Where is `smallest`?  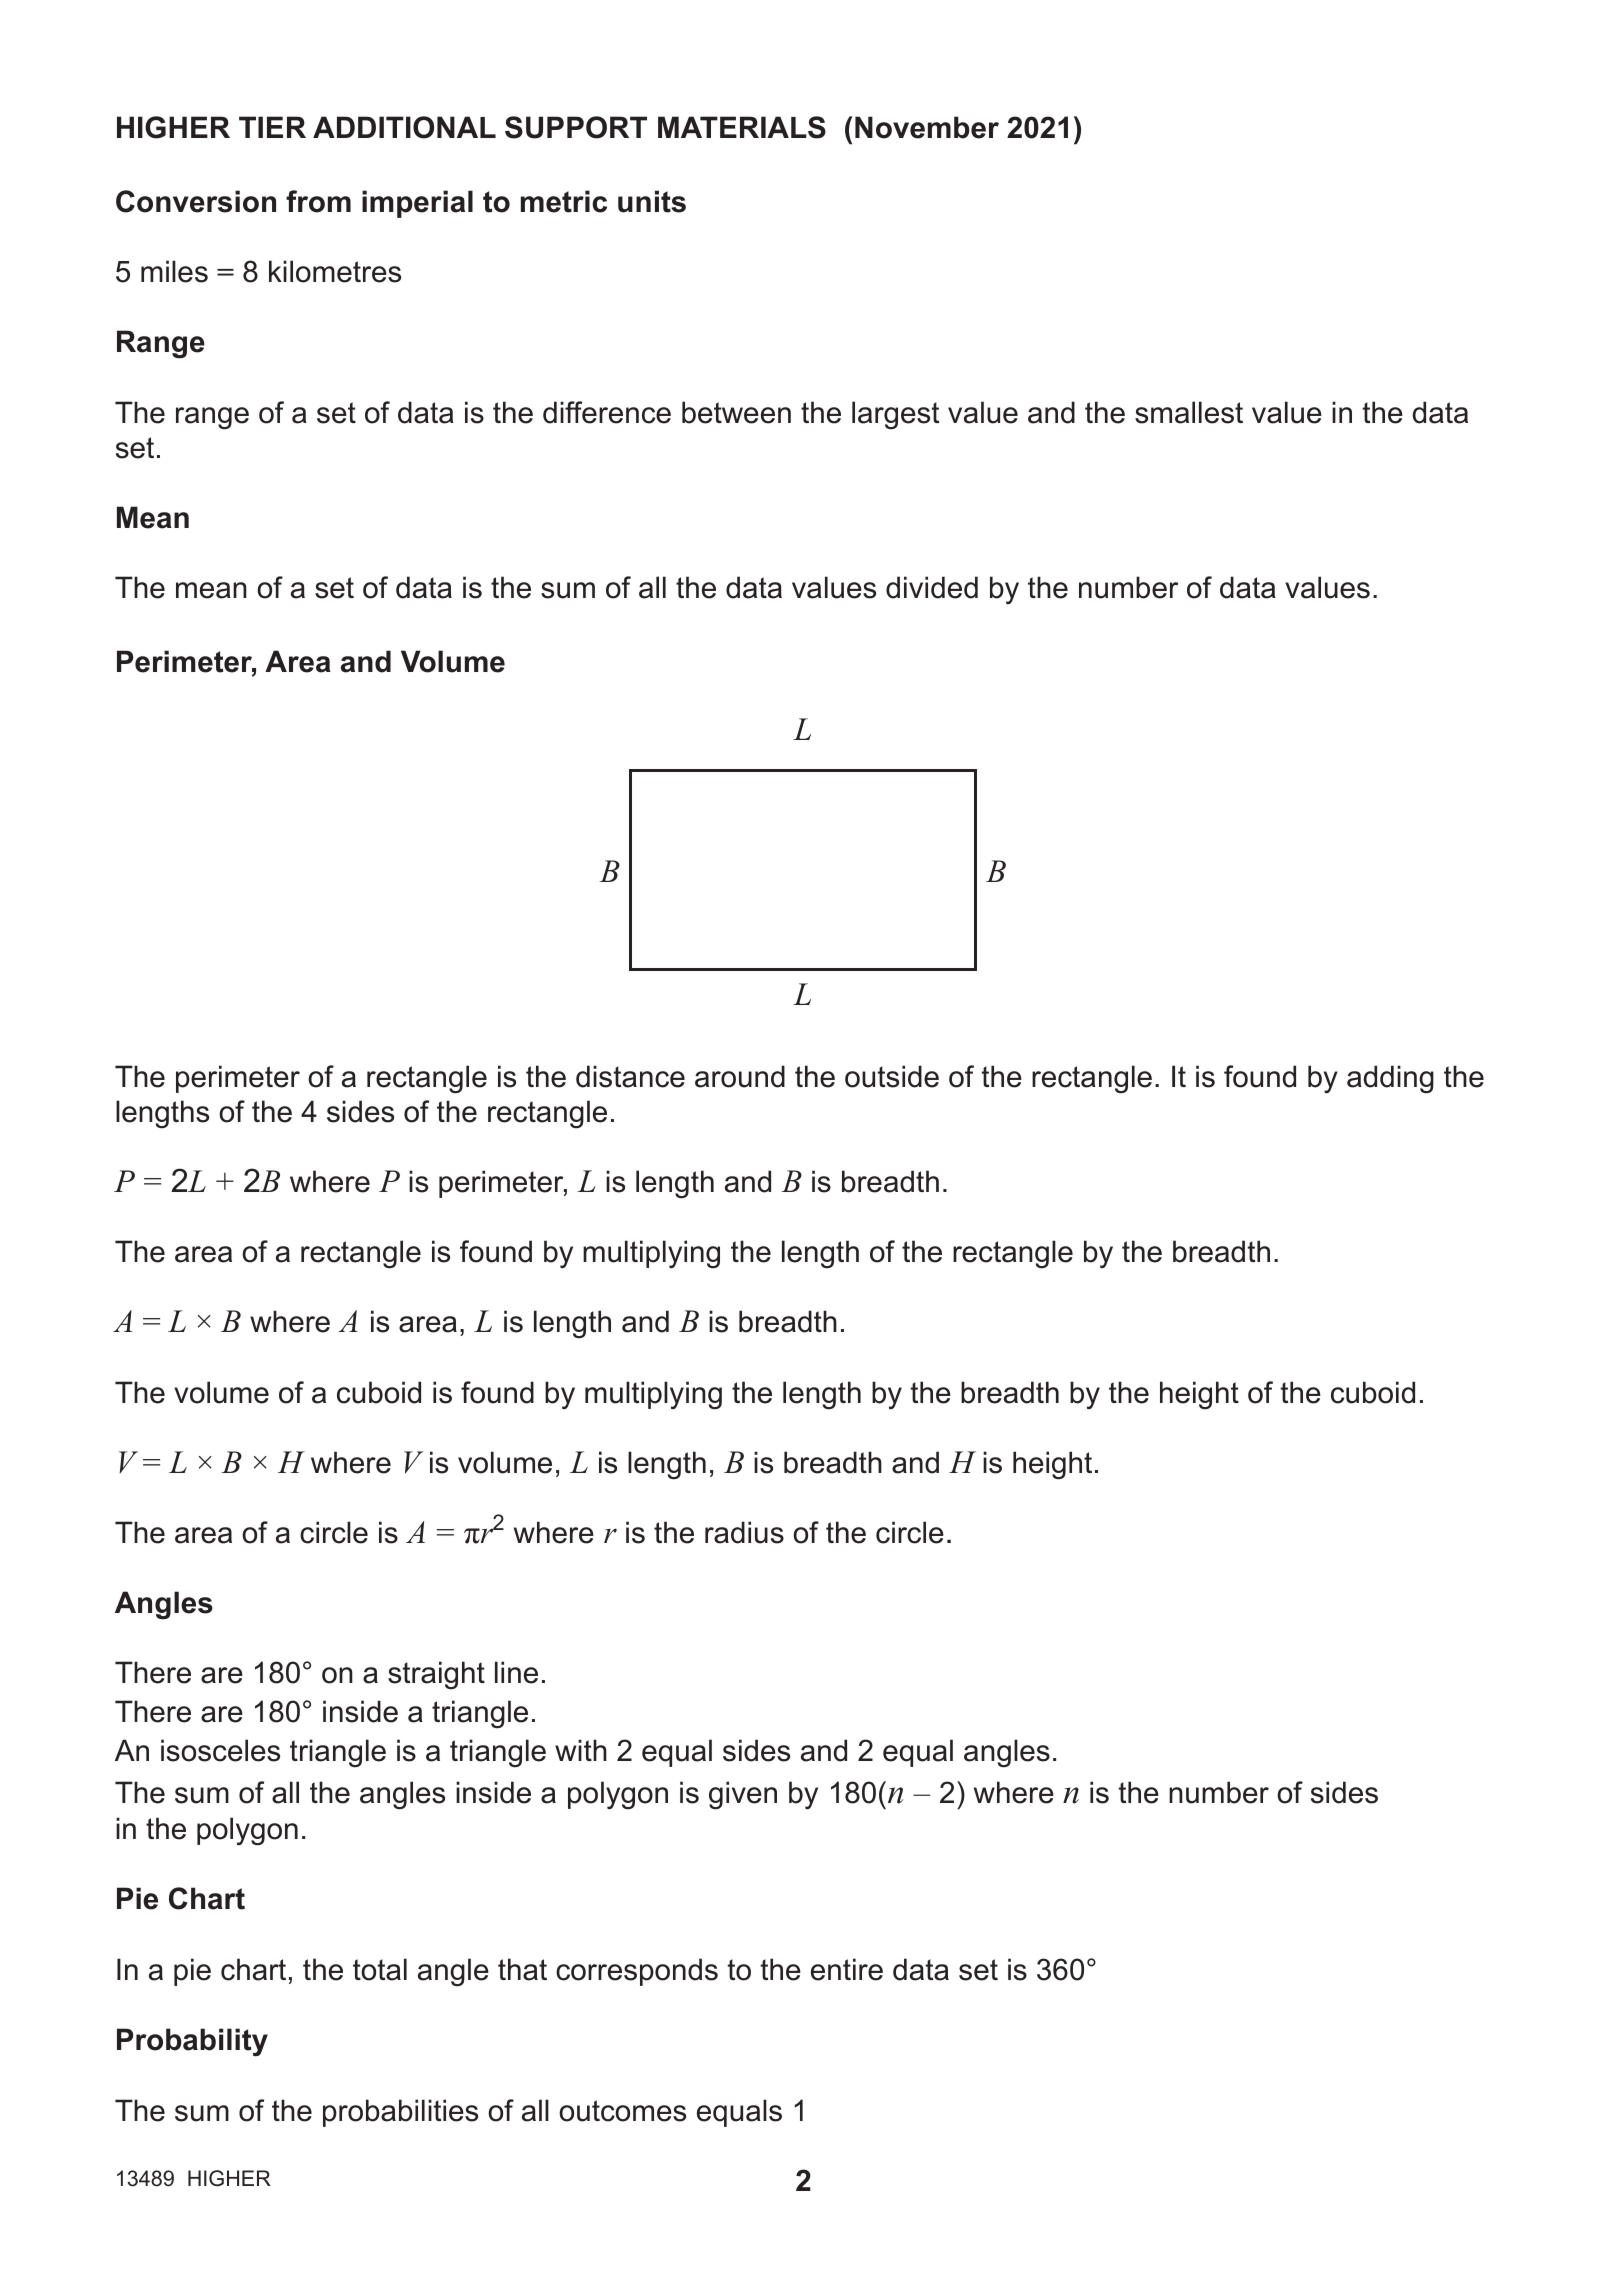
smallest is located at coordinates (1189, 412).
